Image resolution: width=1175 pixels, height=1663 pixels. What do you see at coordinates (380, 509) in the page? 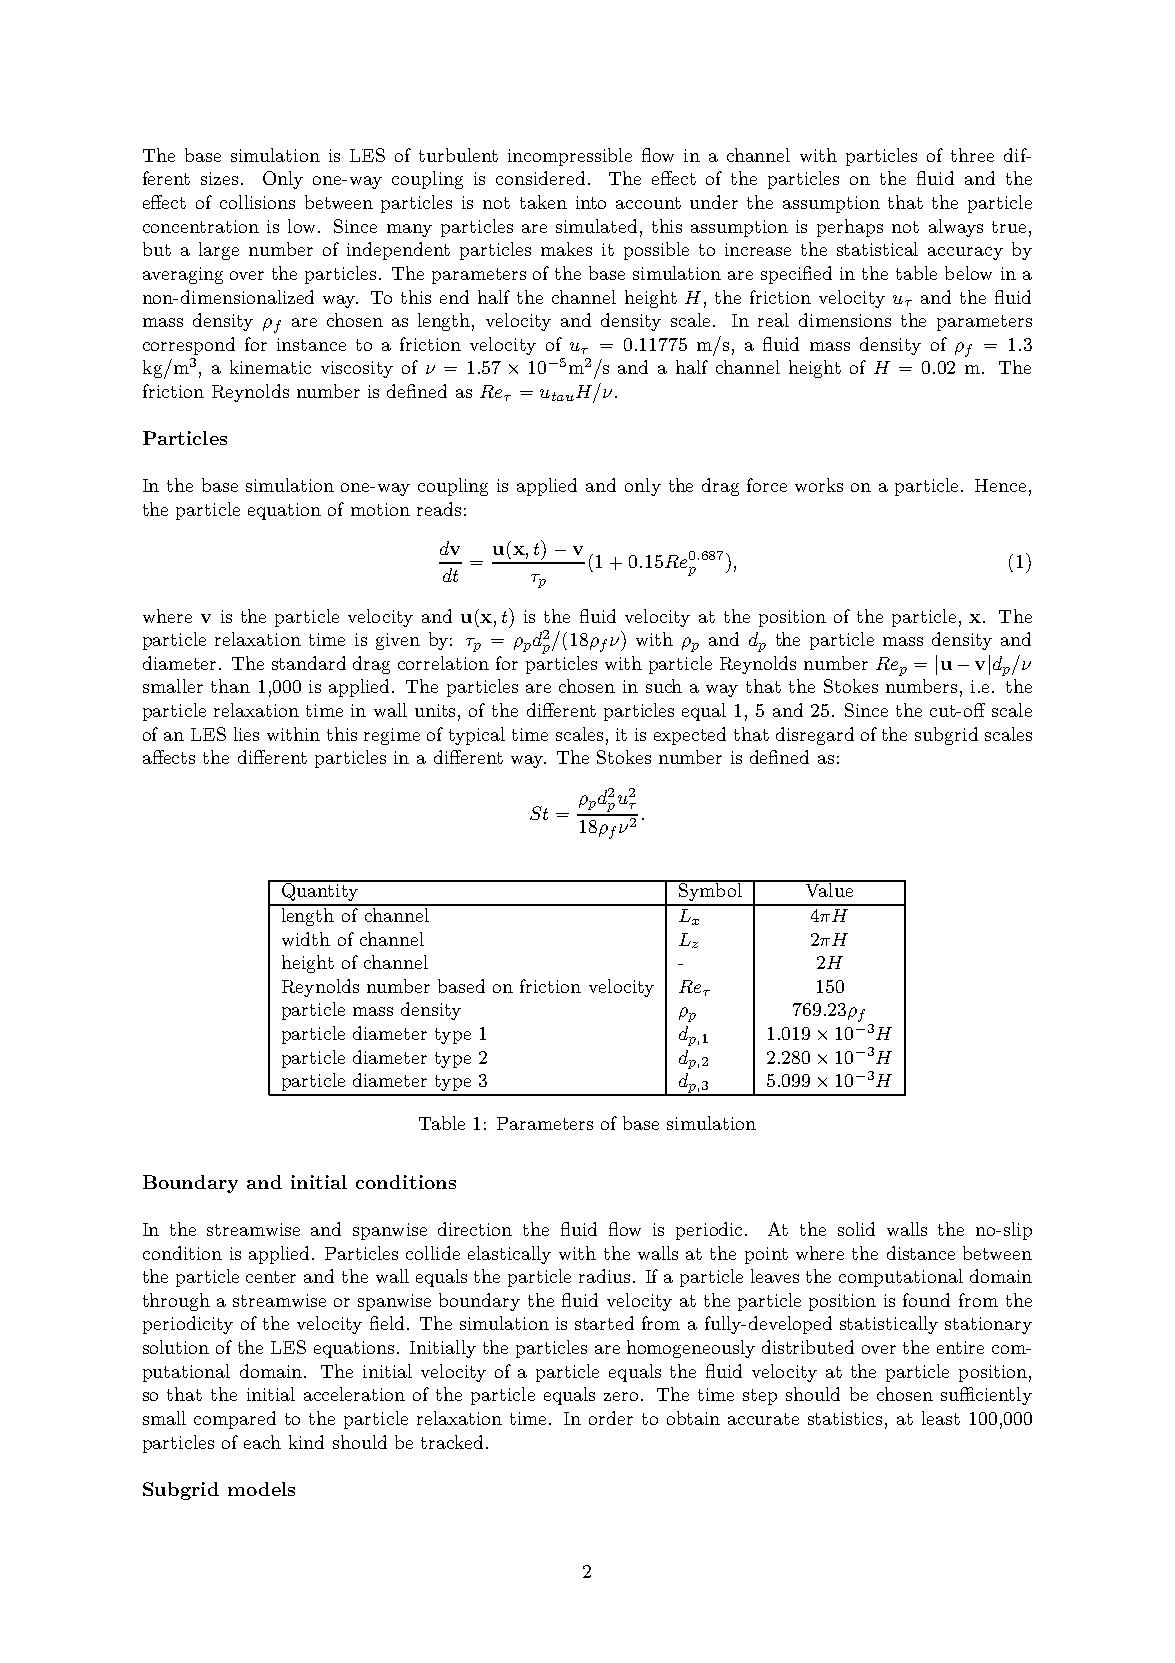
I see `motion` at bounding box center [380, 509].
